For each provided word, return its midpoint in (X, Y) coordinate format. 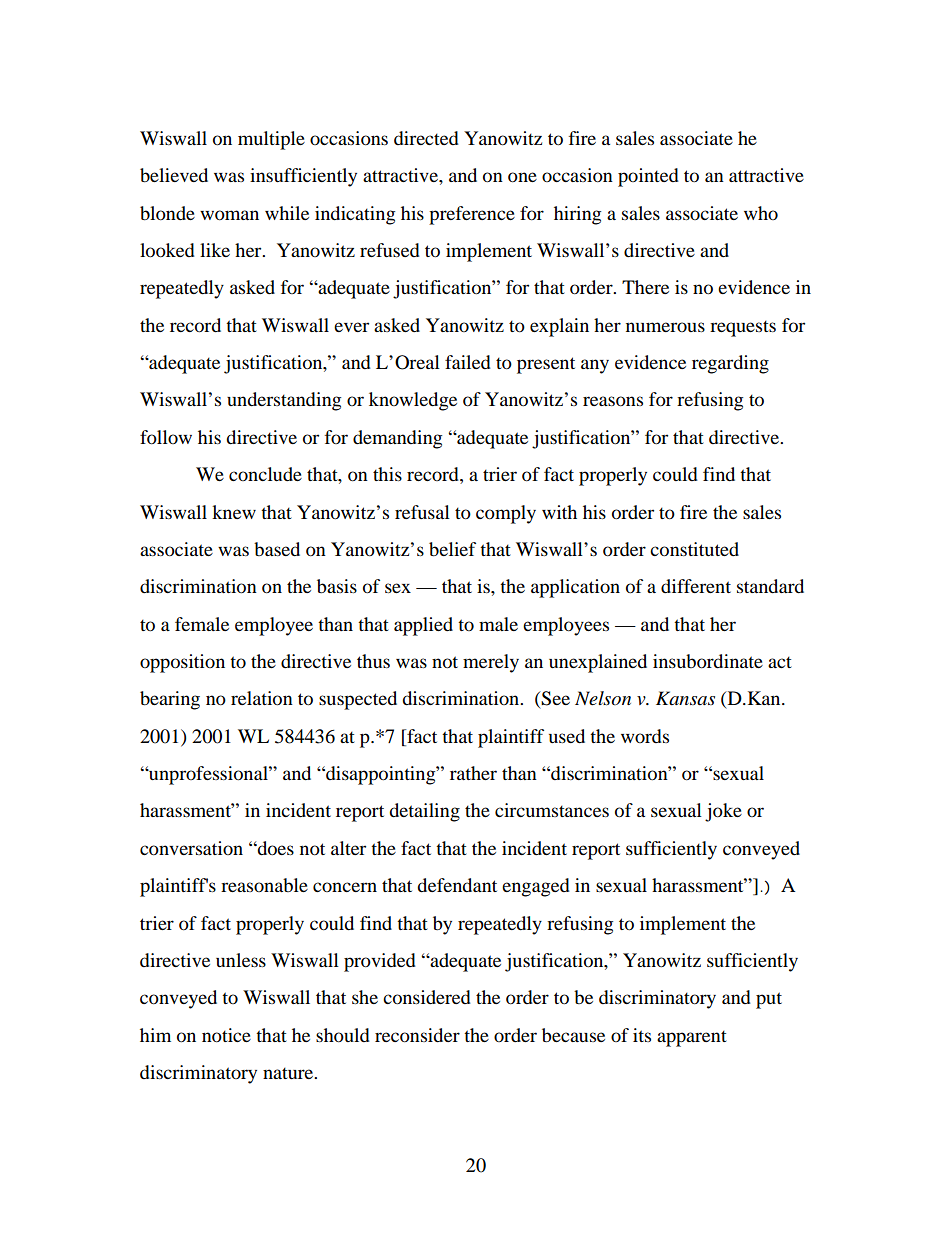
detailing (424, 812)
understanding (284, 401)
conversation (191, 848)
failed (468, 362)
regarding (730, 364)
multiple (271, 140)
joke (723, 812)
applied (423, 626)
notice (226, 1035)
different (696, 586)
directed (426, 138)
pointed (648, 177)
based (277, 549)
